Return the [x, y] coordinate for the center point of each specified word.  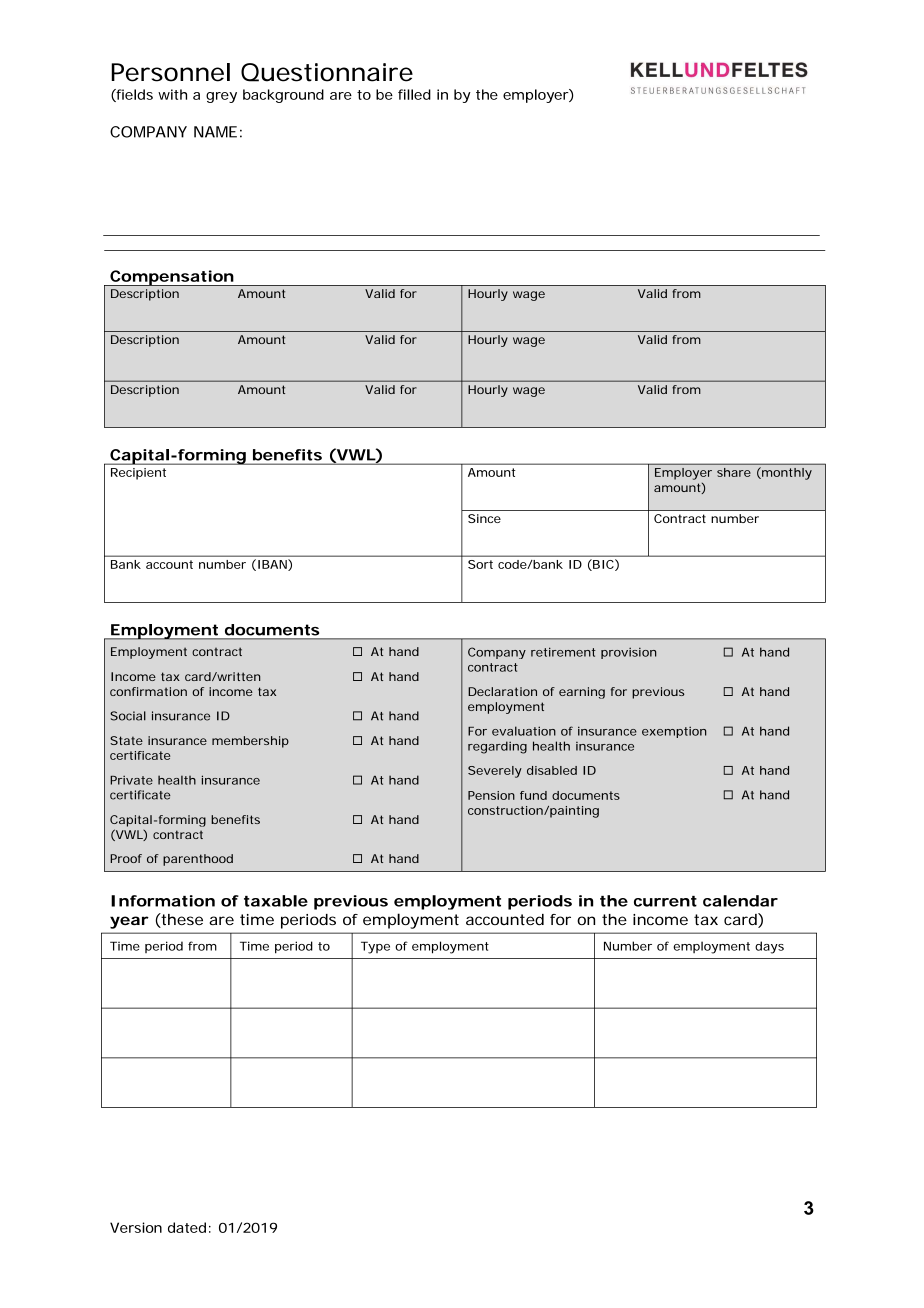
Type [375, 947]
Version [136, 1227]
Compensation [171, 278]
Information [163, 901]
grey [221, 97]
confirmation [148, 691]
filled [414, 94]
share [734, 472]
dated [187, 1227]
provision [628, 653]
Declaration [502, 691]
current [665, 901]
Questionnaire [327, 72]
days [769, 947]
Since [484, 518]
